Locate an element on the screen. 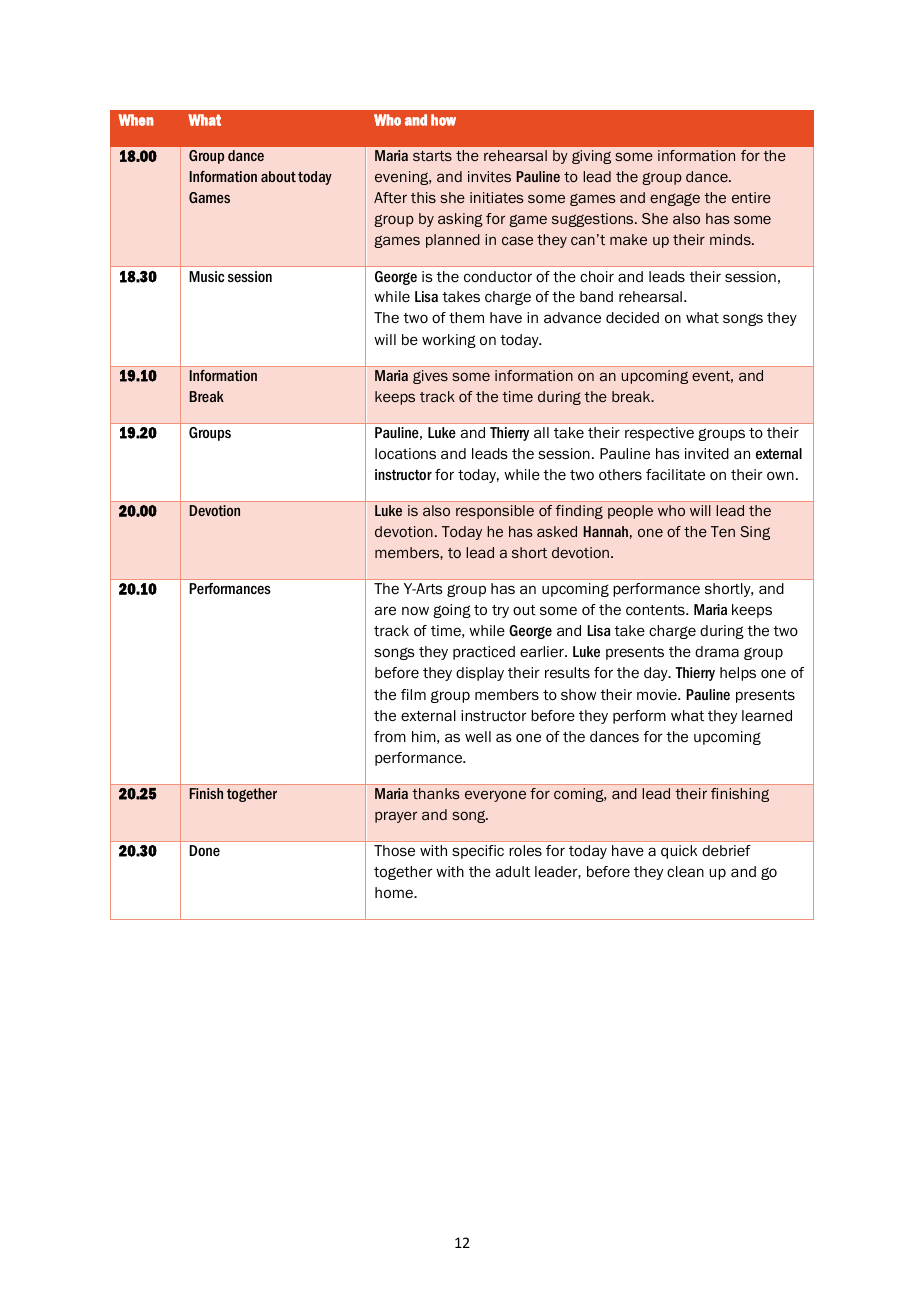 The height and width of the screenshot is (1308, 924). invites is located at coordinates (489, 176).
